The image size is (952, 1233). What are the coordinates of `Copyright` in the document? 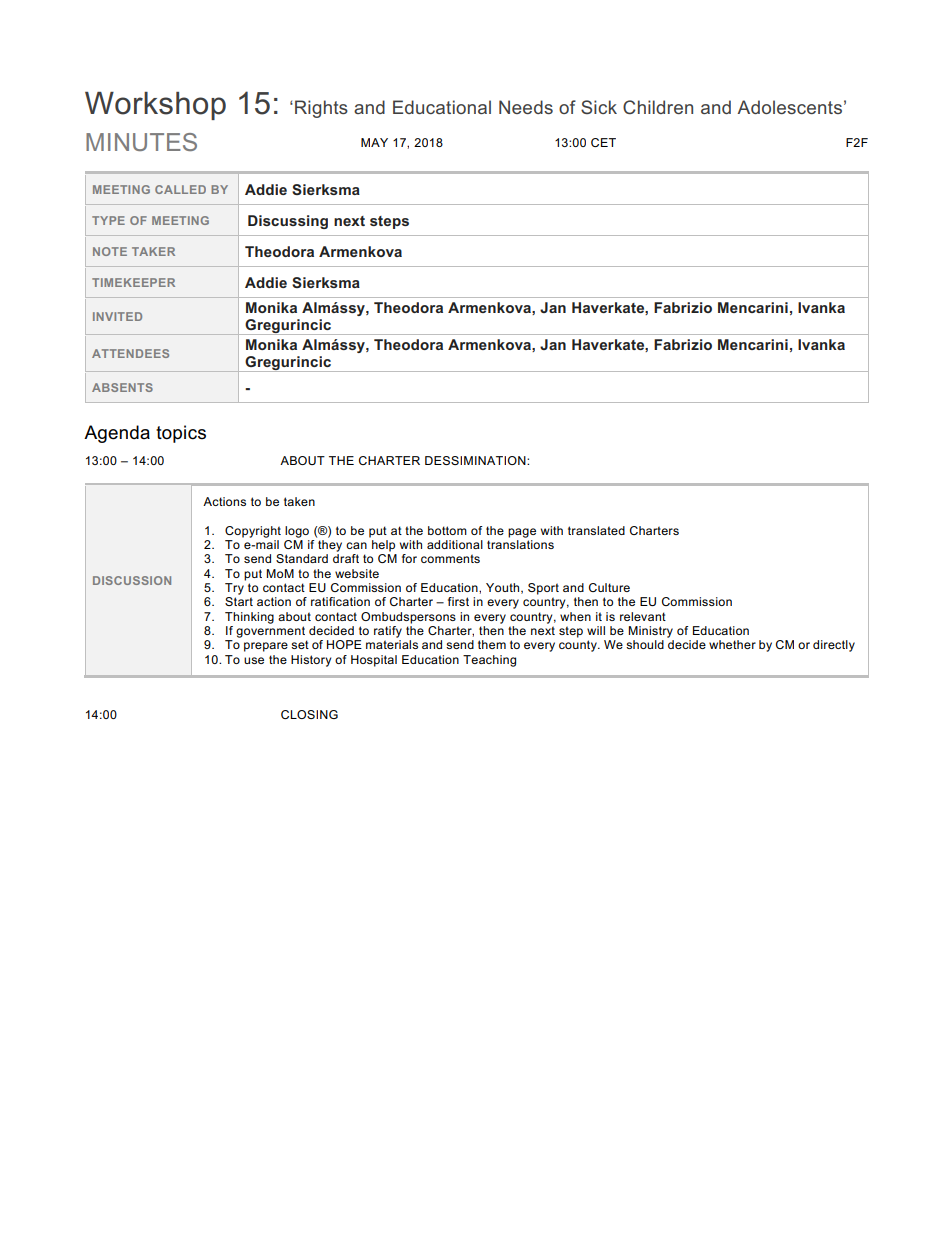 It's located at (253, 532).
